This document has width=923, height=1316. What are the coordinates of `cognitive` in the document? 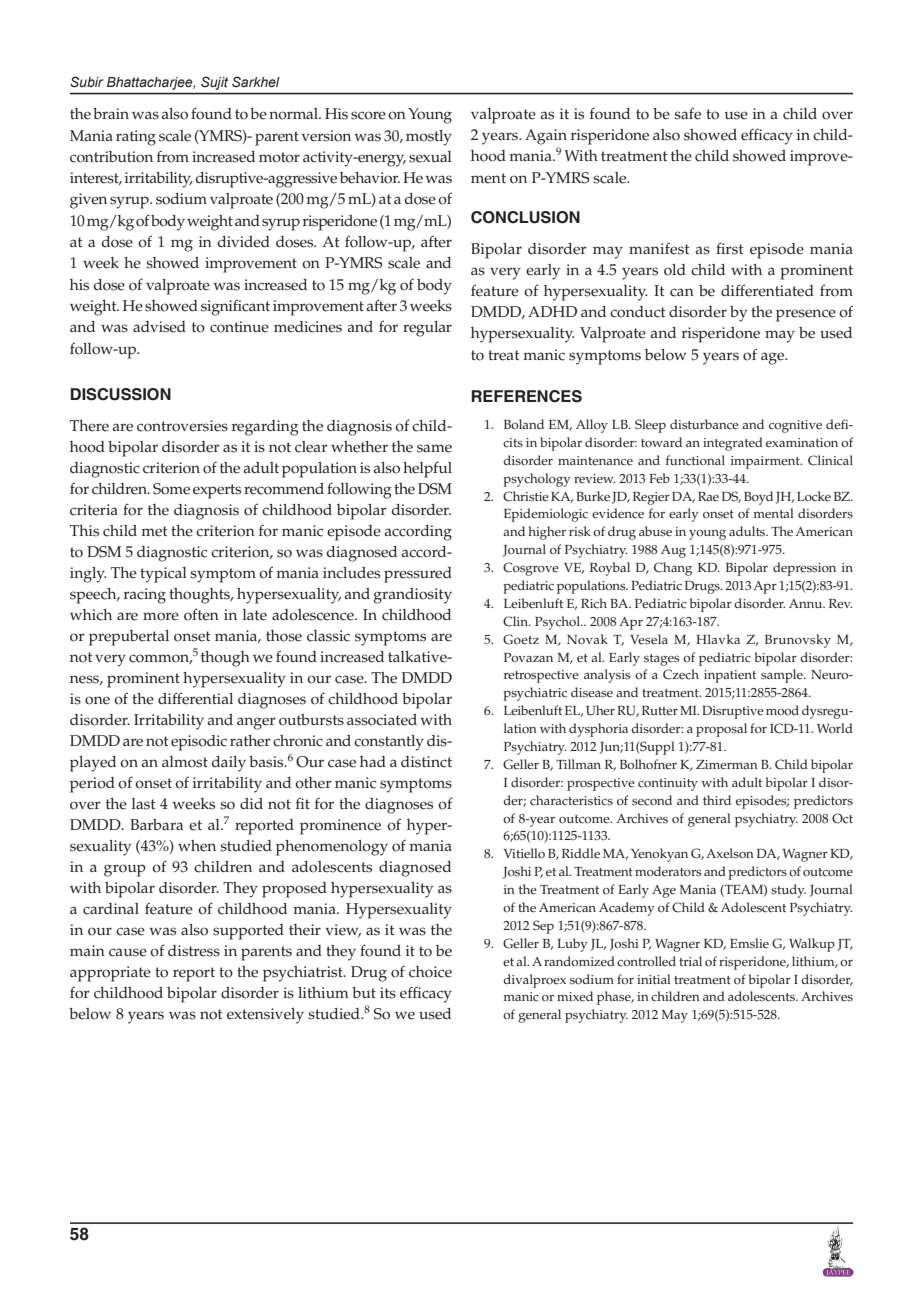 It's located at (795, 426).
